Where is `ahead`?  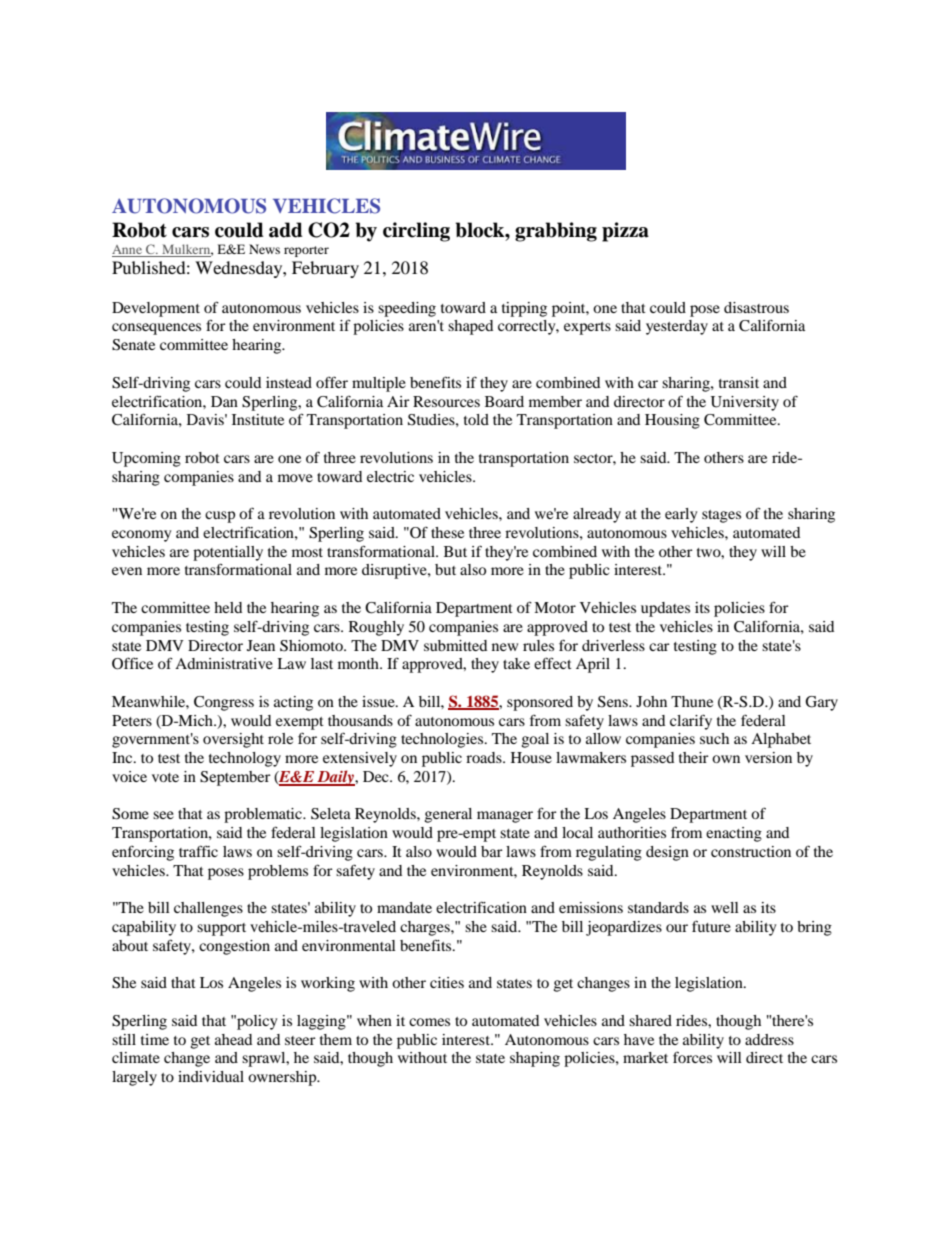 ahead is located at coordinates (233, 1039).
